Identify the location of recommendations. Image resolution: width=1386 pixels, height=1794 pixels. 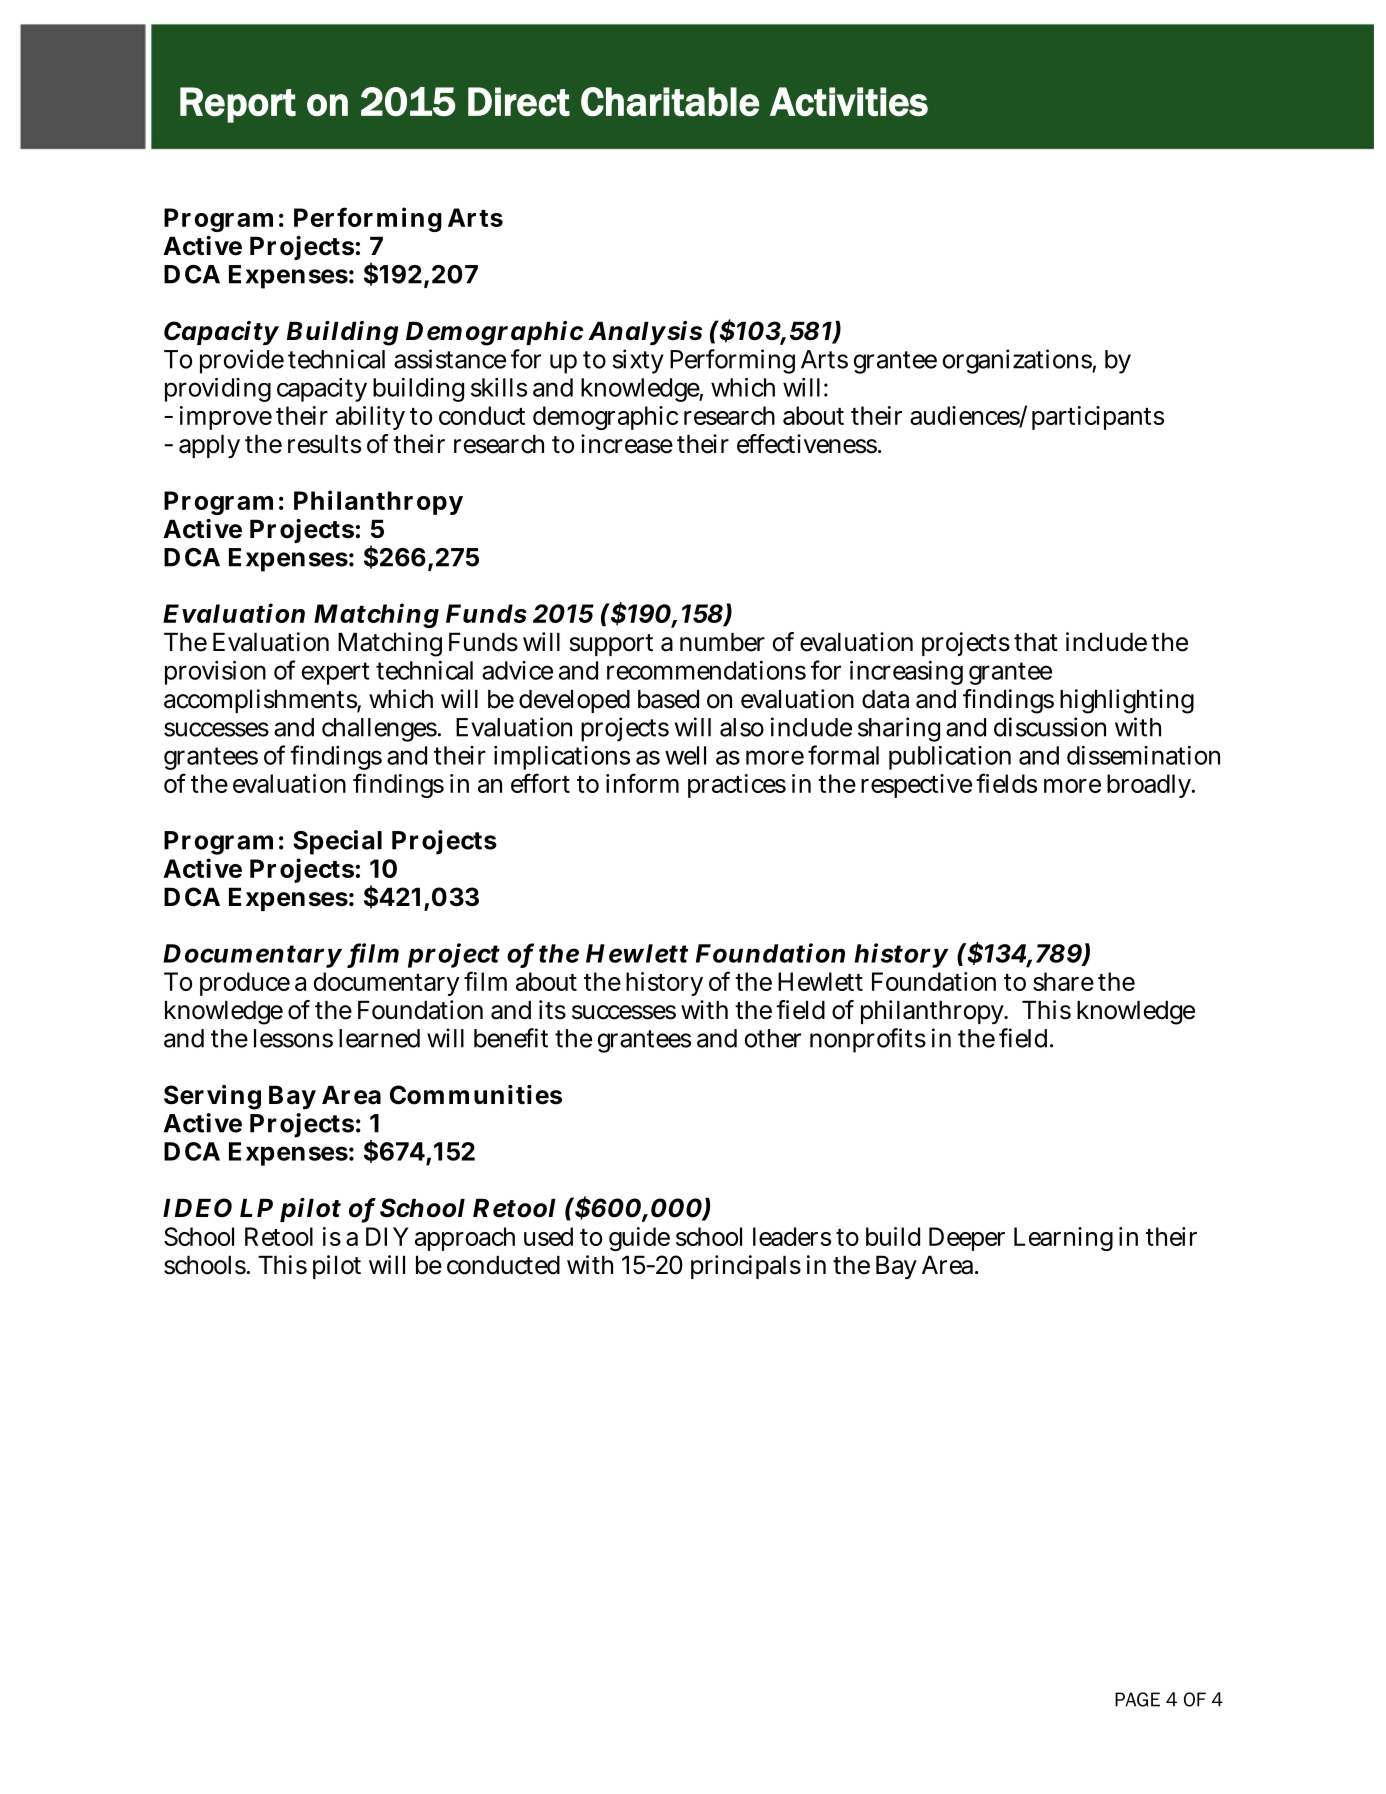
(706, 670).
